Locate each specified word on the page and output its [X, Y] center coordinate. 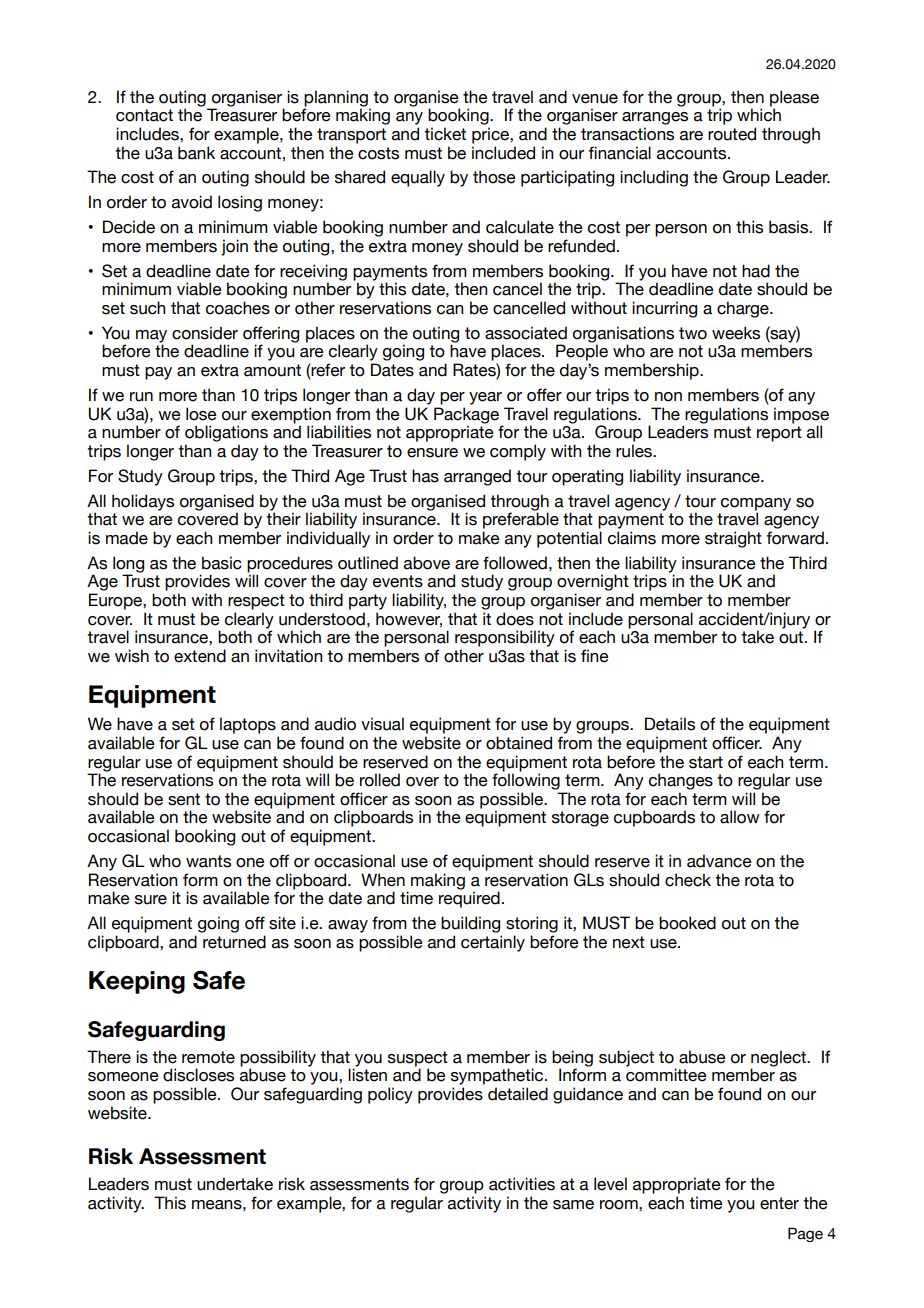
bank [196, 153]
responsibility [505, 638]
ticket [445, 134]
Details [670, 724]
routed [732, 134]
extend [200, 656]
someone [123, 1077]
